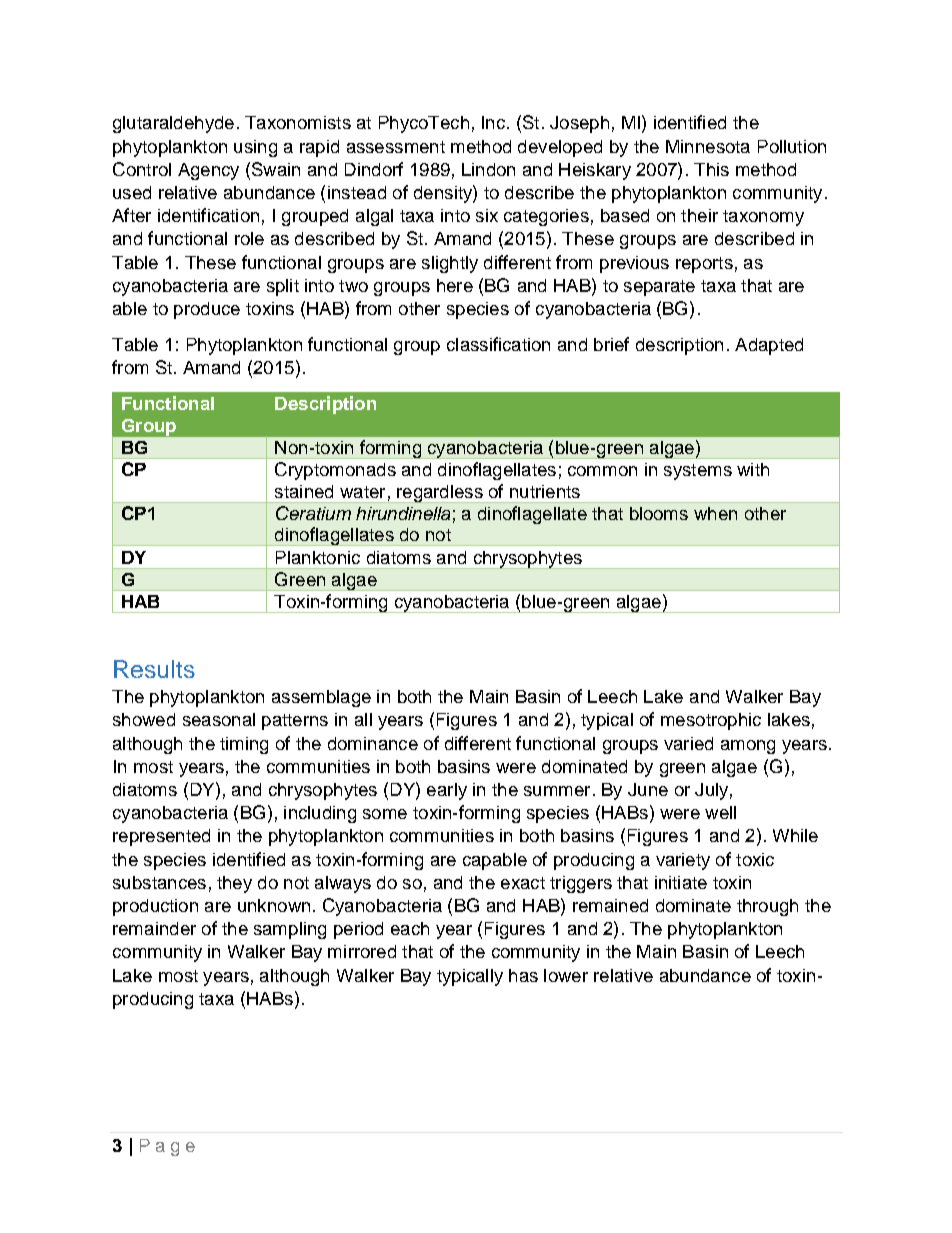 The height and width of the document is (1233, 952). Describe the element at coordinates (708, 146) in the document. I see `Minnesota` at that location.
